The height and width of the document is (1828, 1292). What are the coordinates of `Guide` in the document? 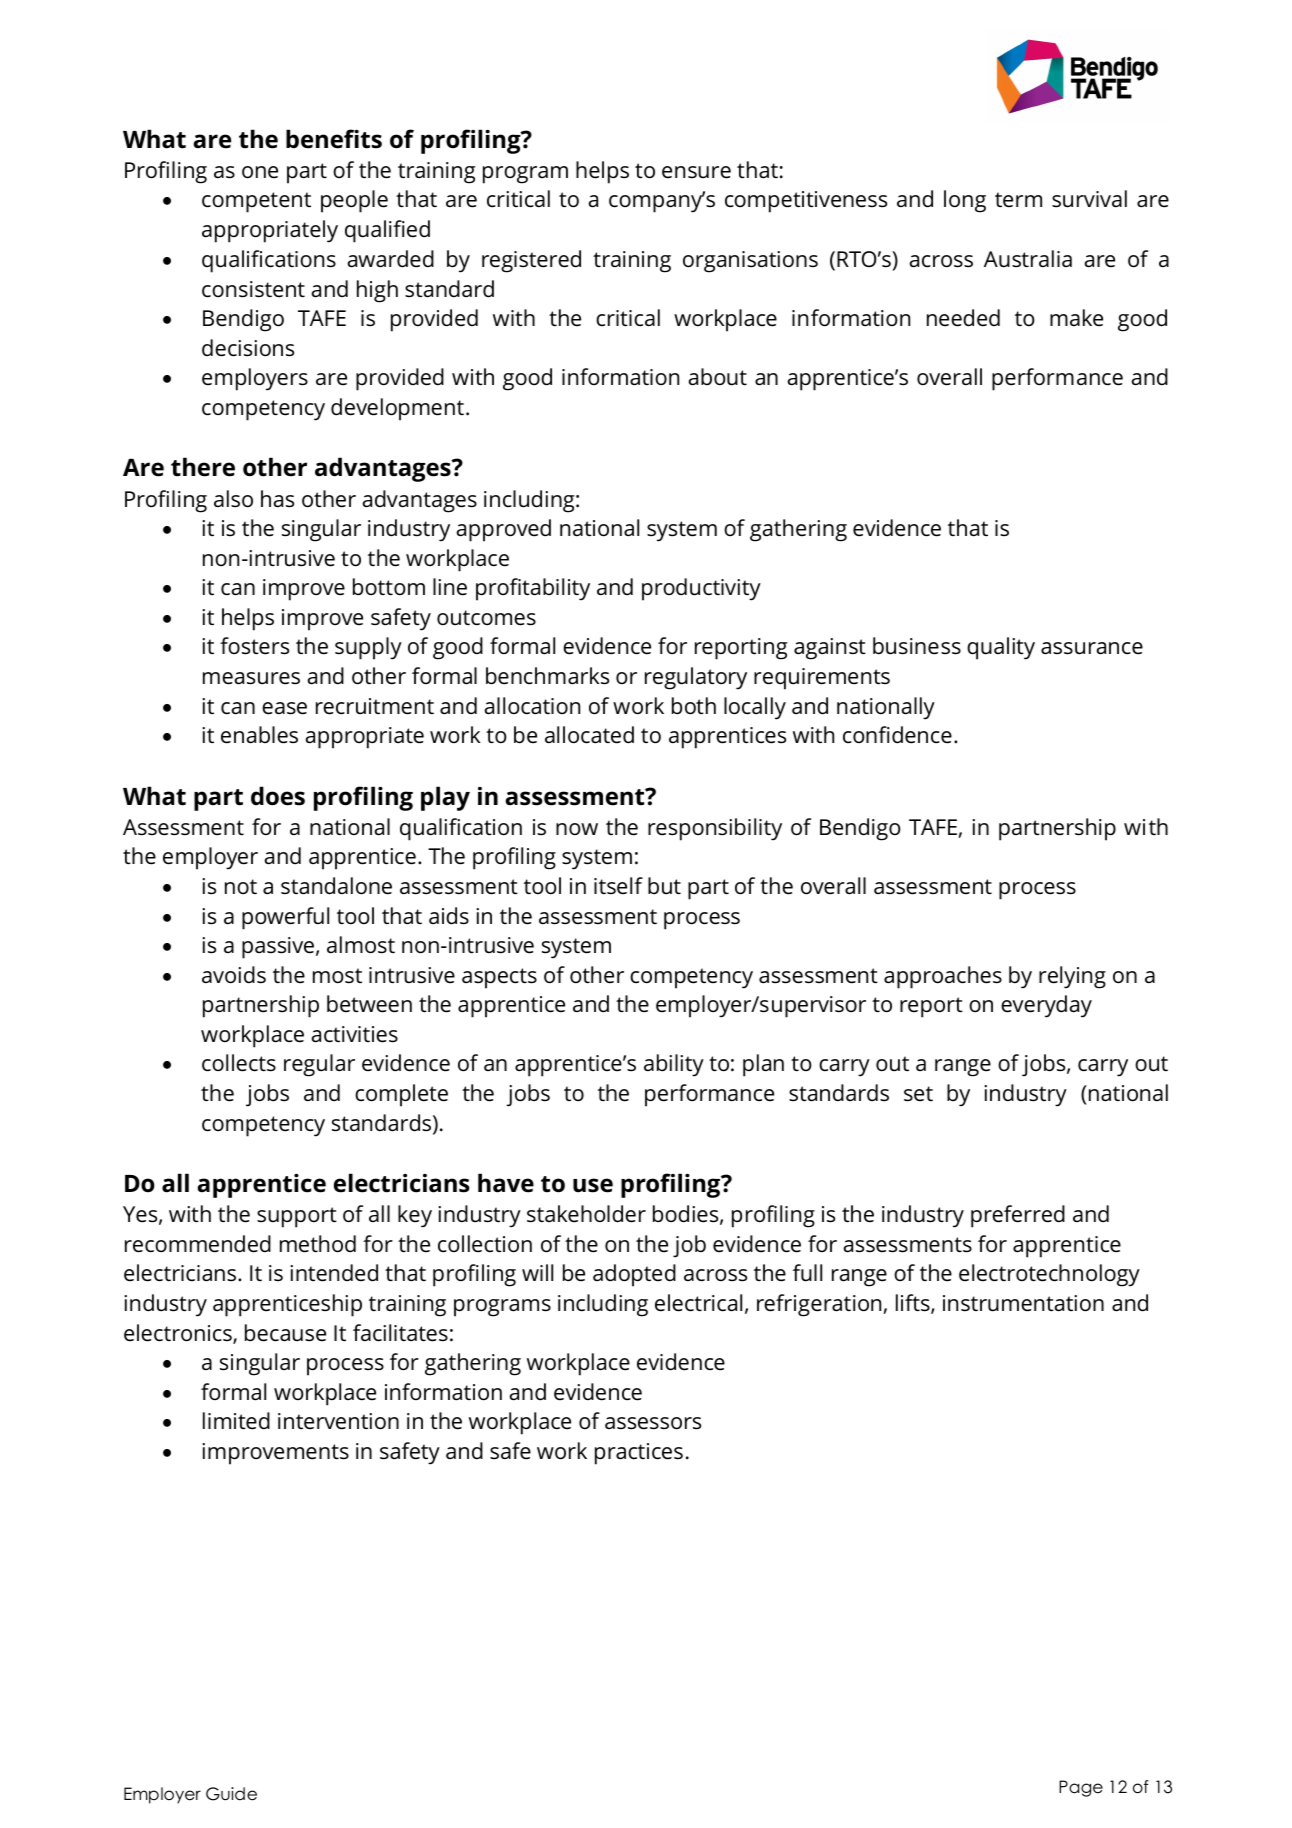 It's located at (231, 1794).
